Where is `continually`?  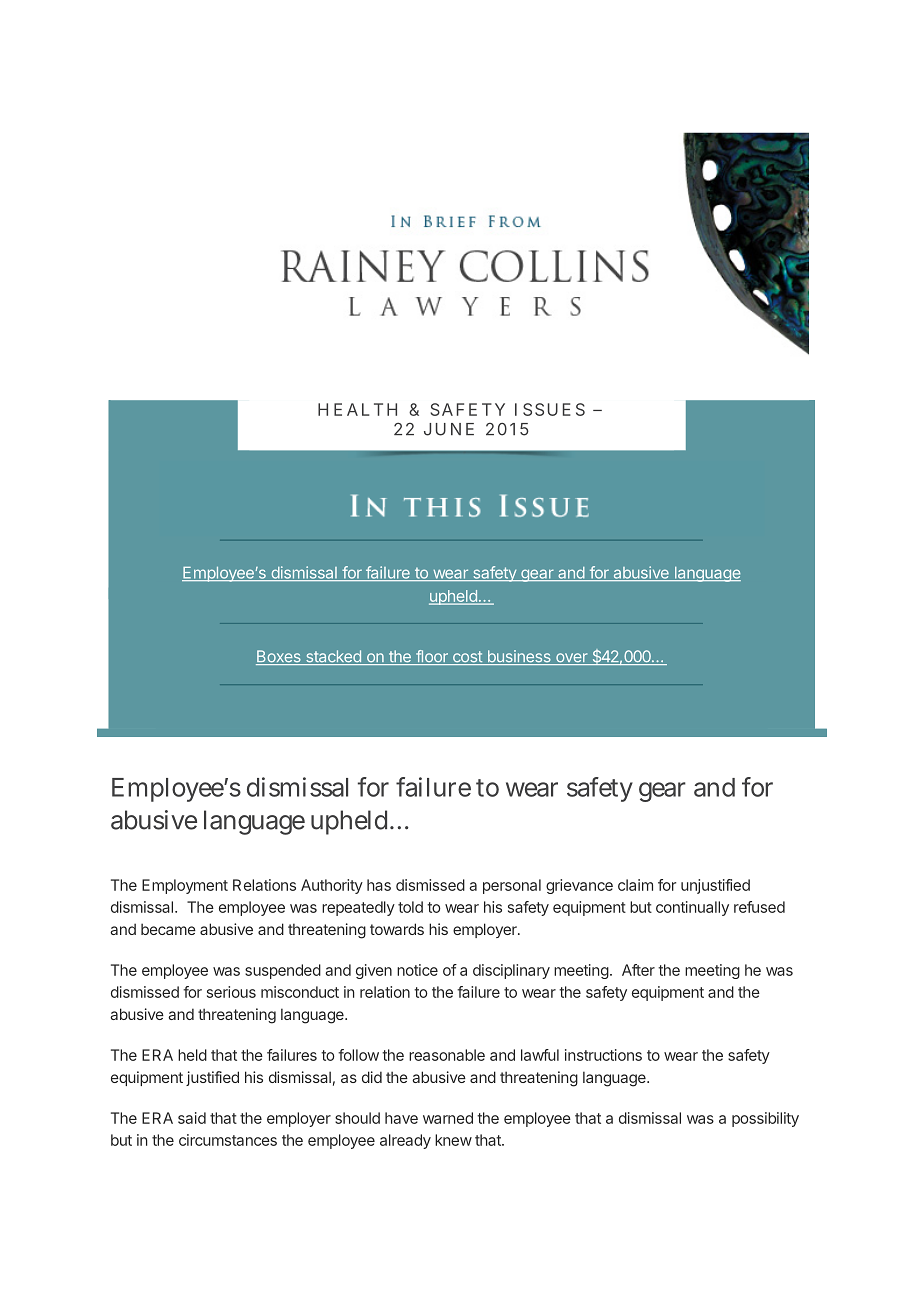
continually is located at coordinates (692, 908).
